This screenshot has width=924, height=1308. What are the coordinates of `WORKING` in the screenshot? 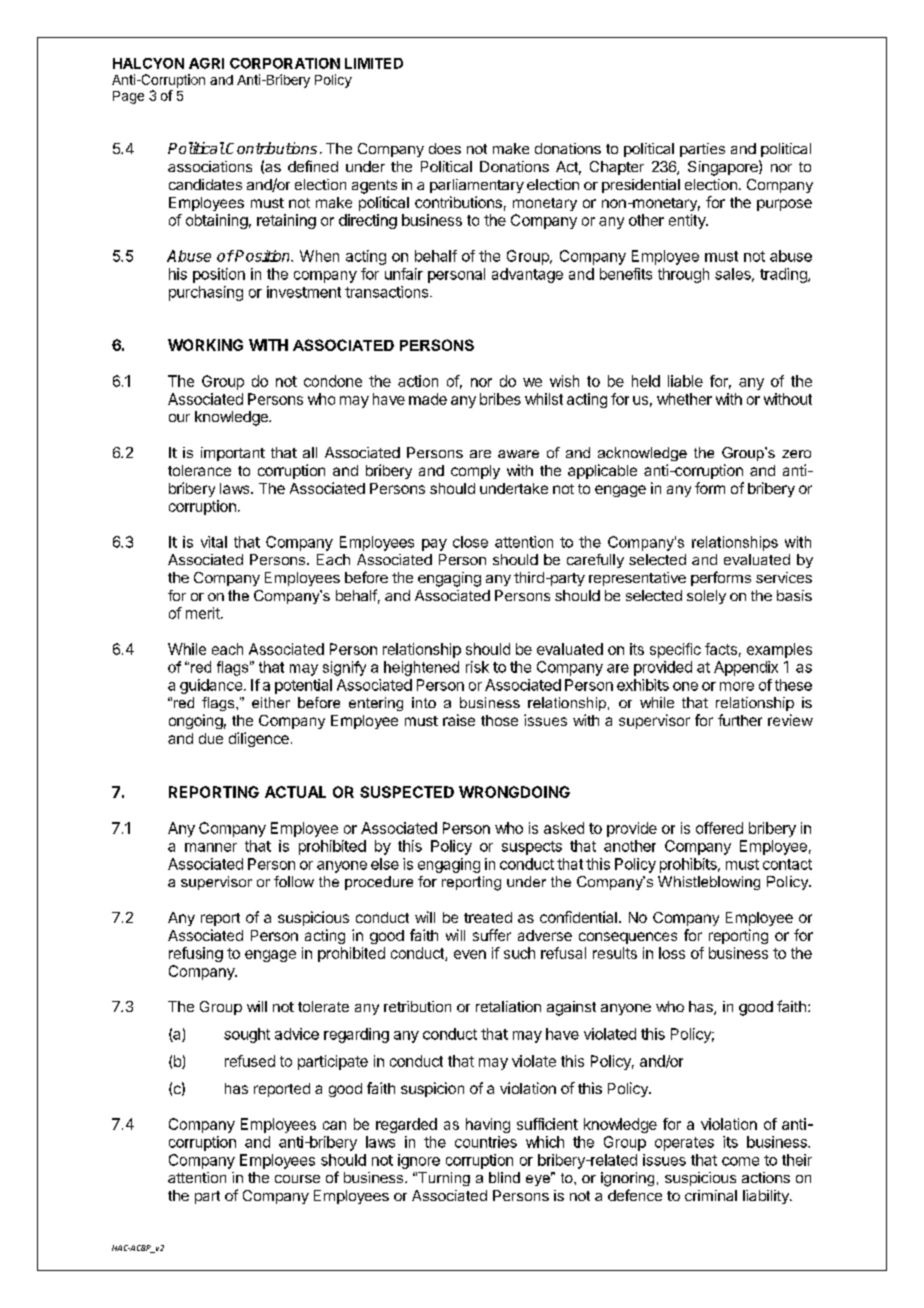 It's located at (205, 345).
